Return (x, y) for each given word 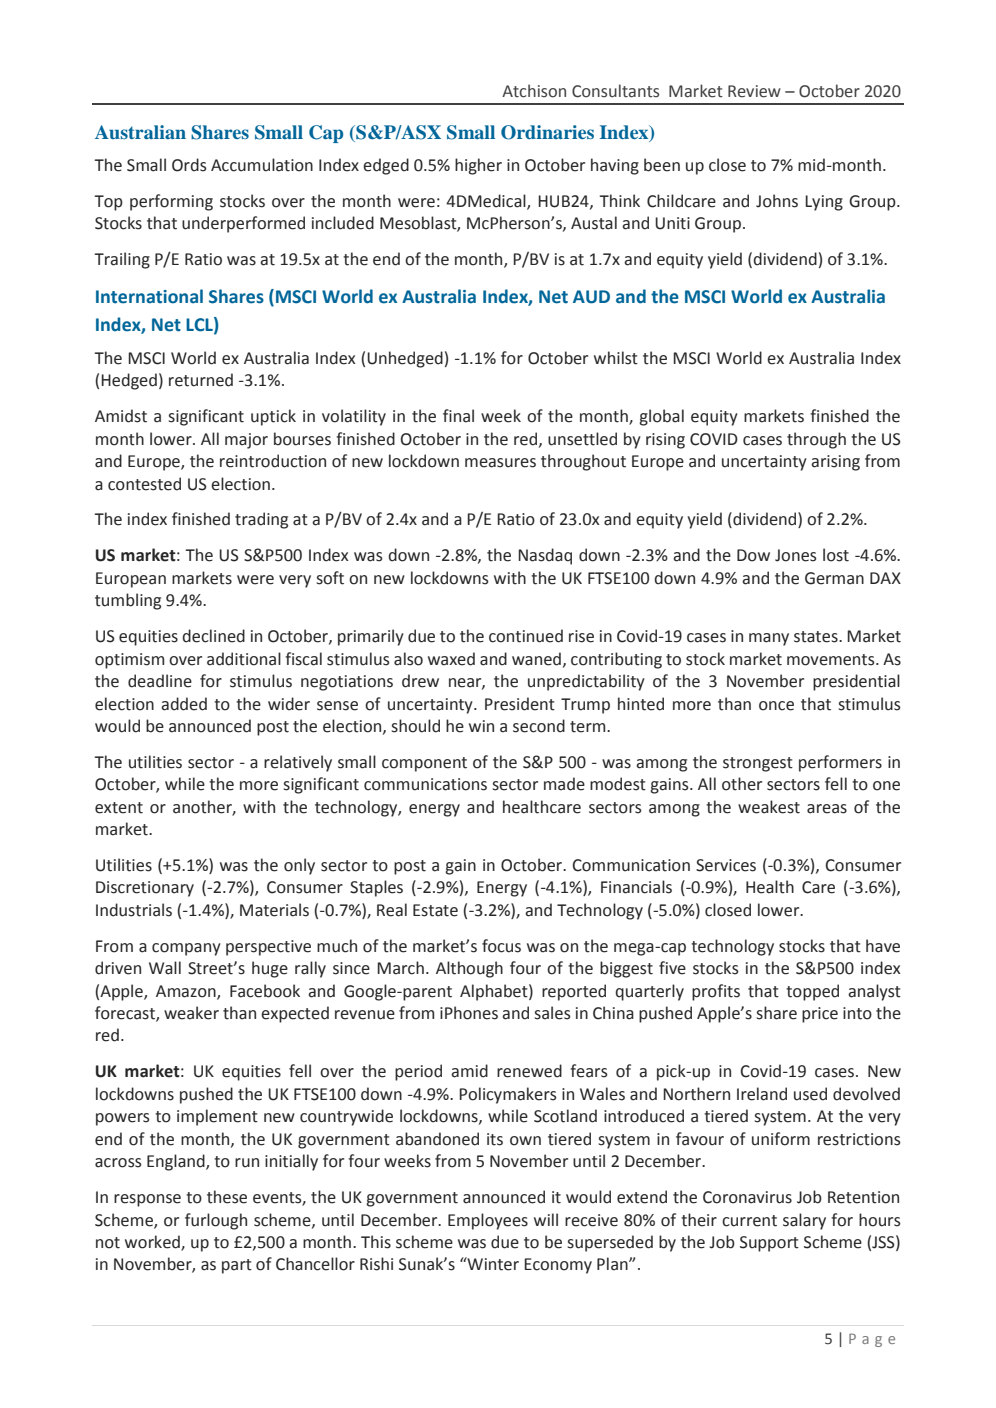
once (776, 706)
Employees (488, 1221)
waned (536, 659)
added (184, 704)
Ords (189, 165)
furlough (216, 1221)
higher (478, 166)
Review (754, 91)
